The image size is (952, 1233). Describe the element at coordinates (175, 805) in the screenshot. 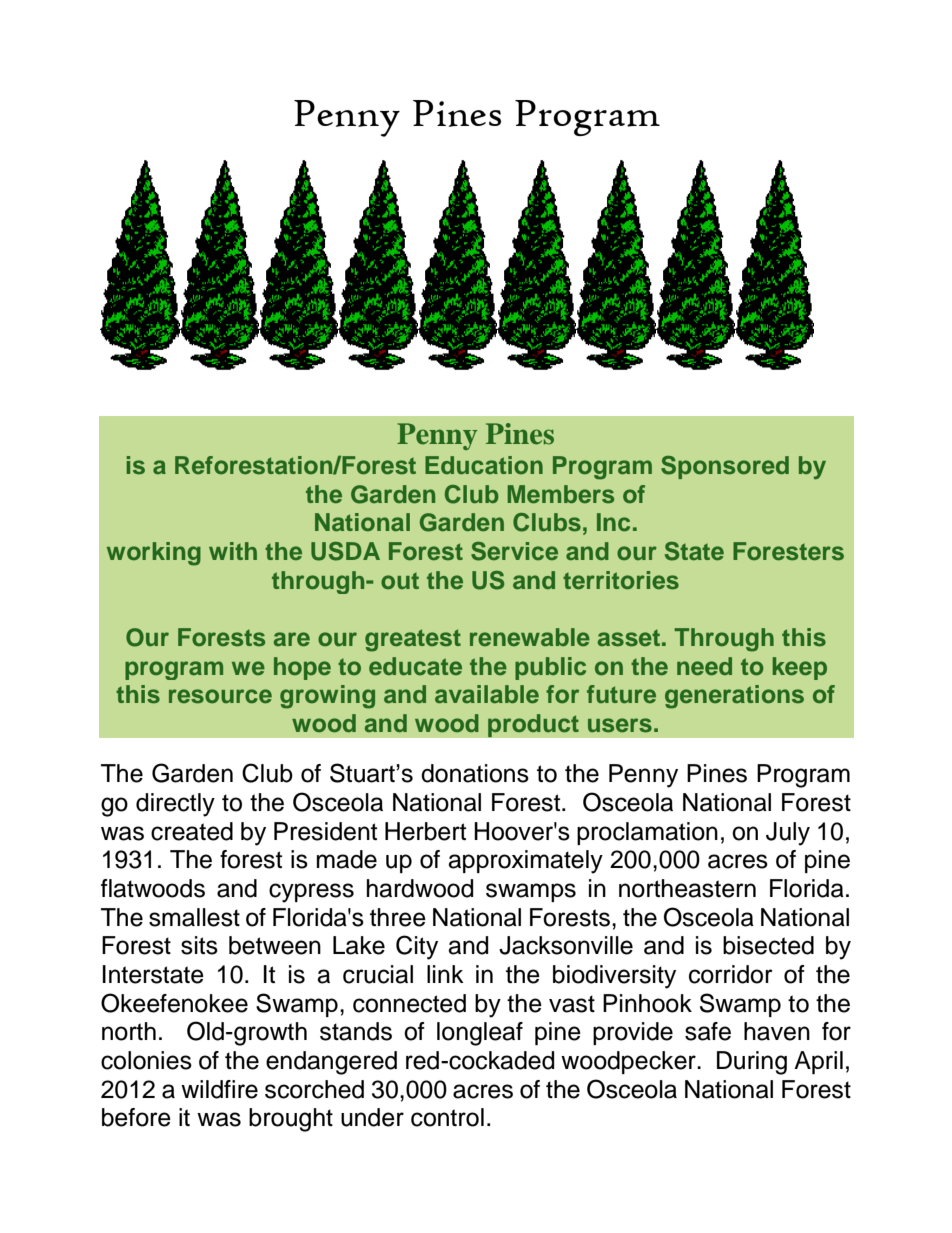

I see `directly` at that location.
